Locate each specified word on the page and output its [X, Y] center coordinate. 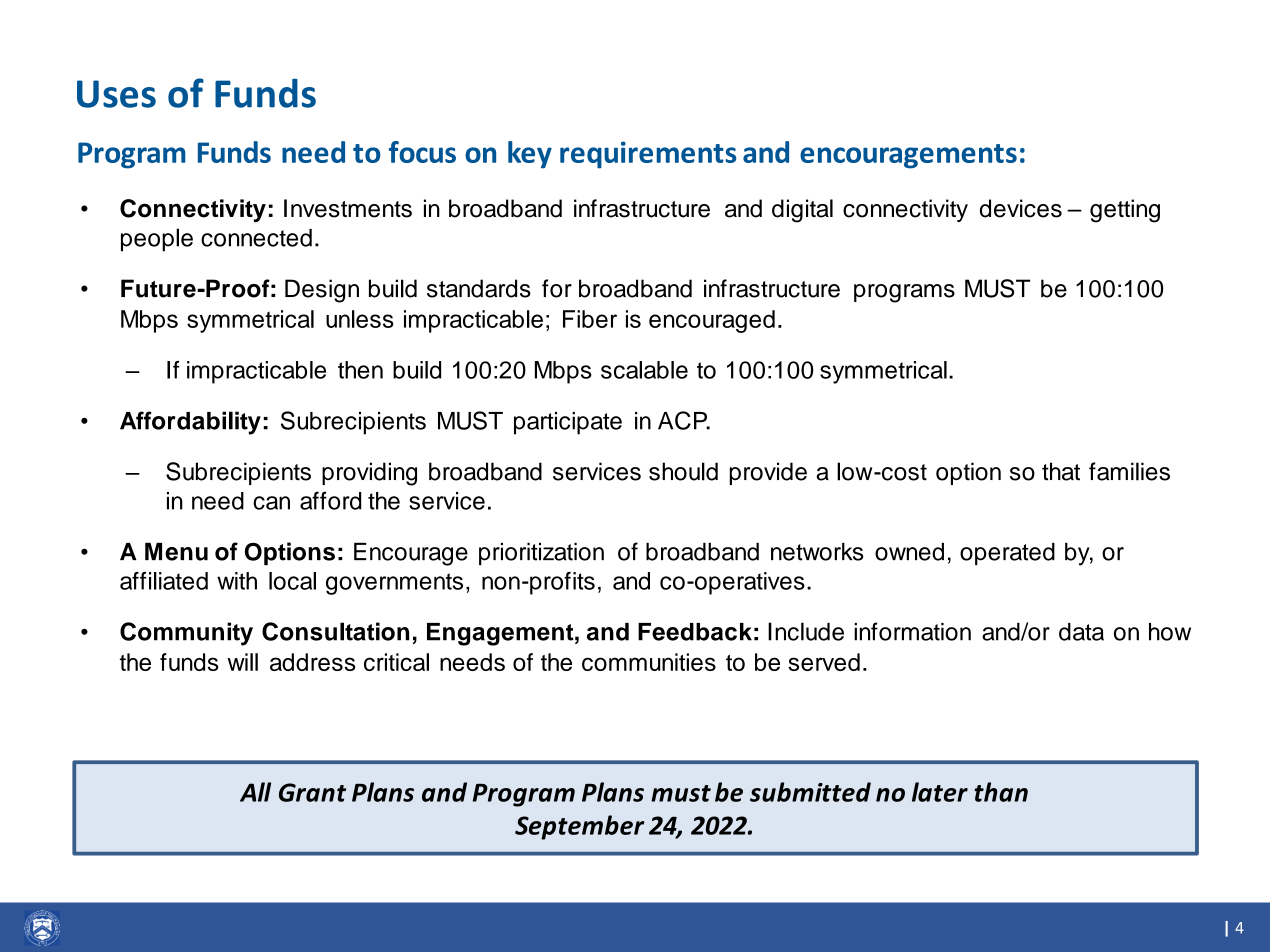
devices [1021, 208]
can [271, 503]
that [1061, 471]
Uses [116, 94]
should [683, 471]
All [255, 792]
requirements [648, 155]
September [579, 827]
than [1001, 792]
